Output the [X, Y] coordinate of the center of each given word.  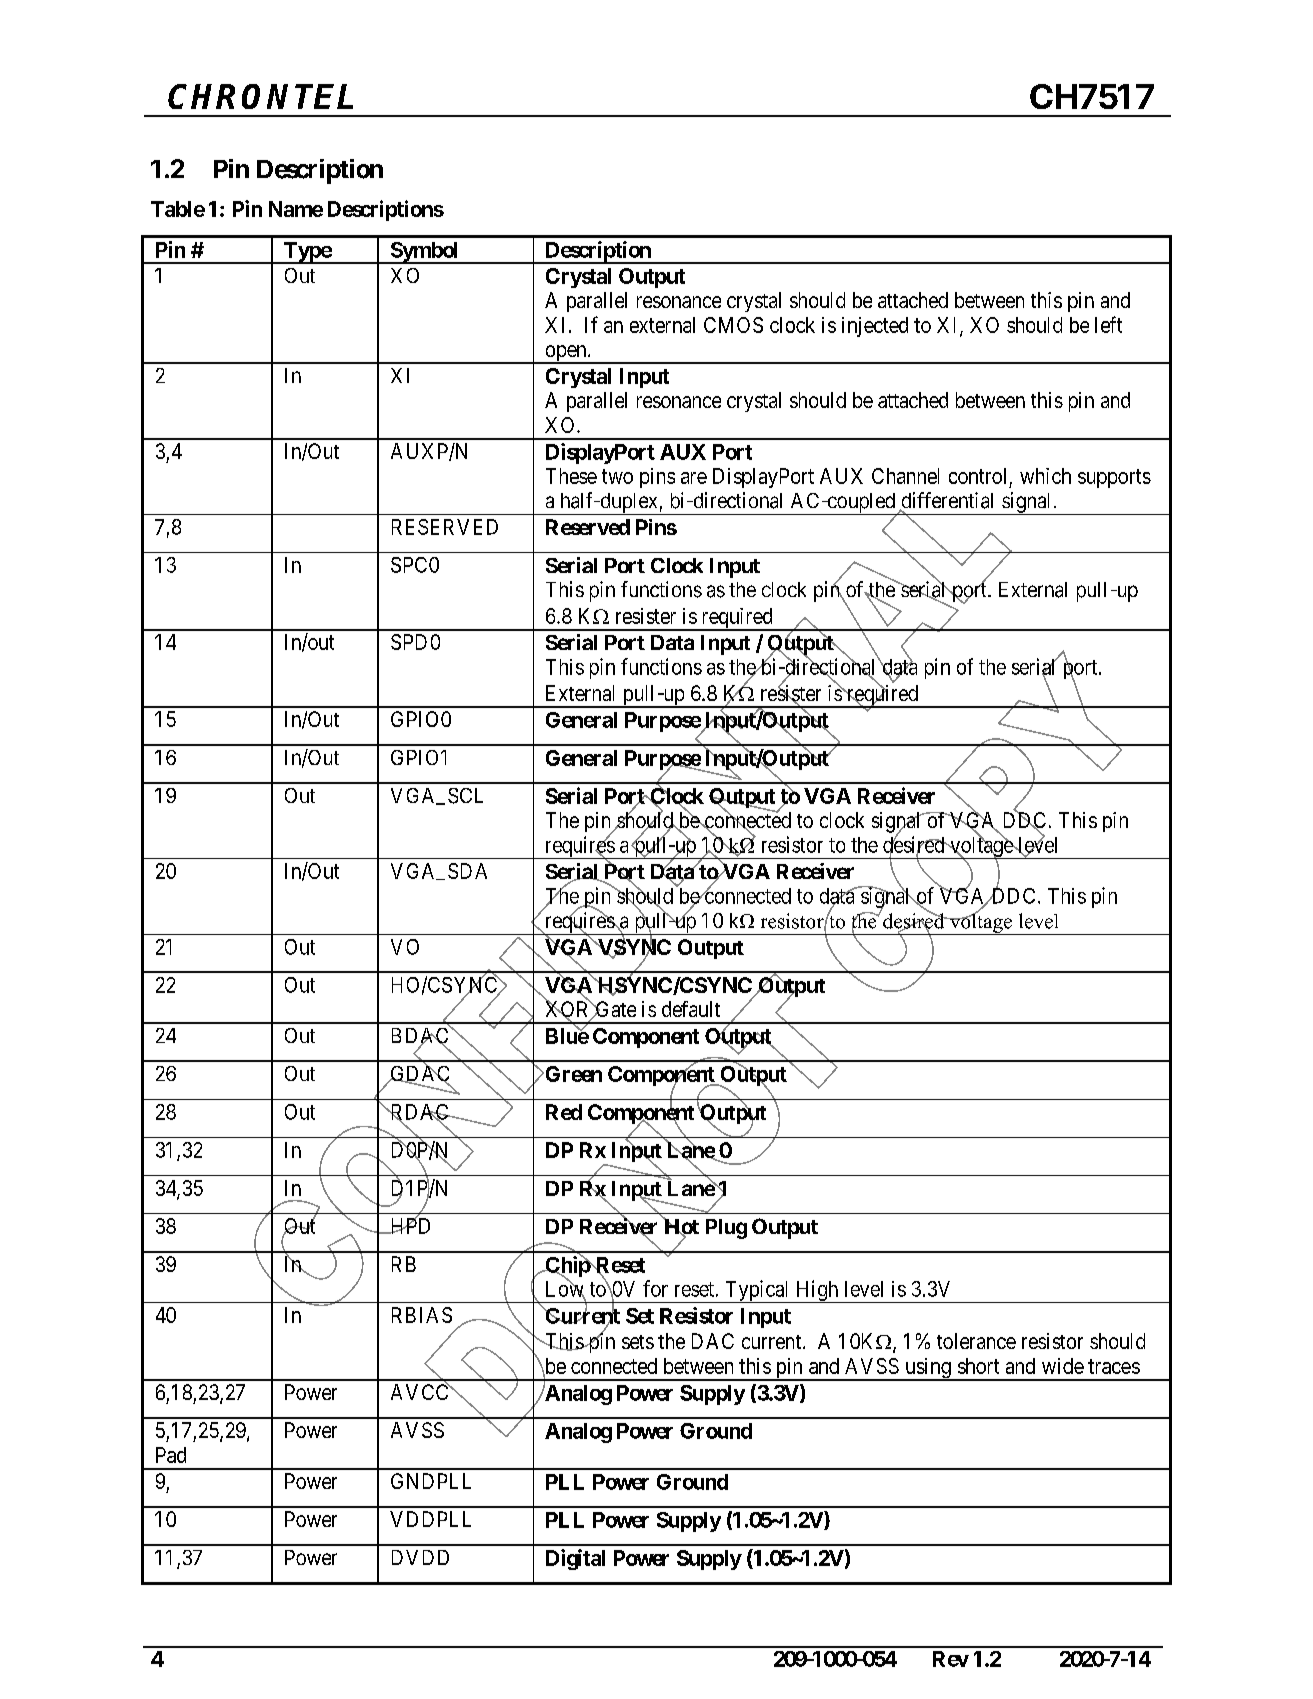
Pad [171, 1455]
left [1108, 324]
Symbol [424, 253]
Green [572, 1074]
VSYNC [633, 948]
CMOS [733, 325]
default [691, 1009]
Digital [575, 1559]
